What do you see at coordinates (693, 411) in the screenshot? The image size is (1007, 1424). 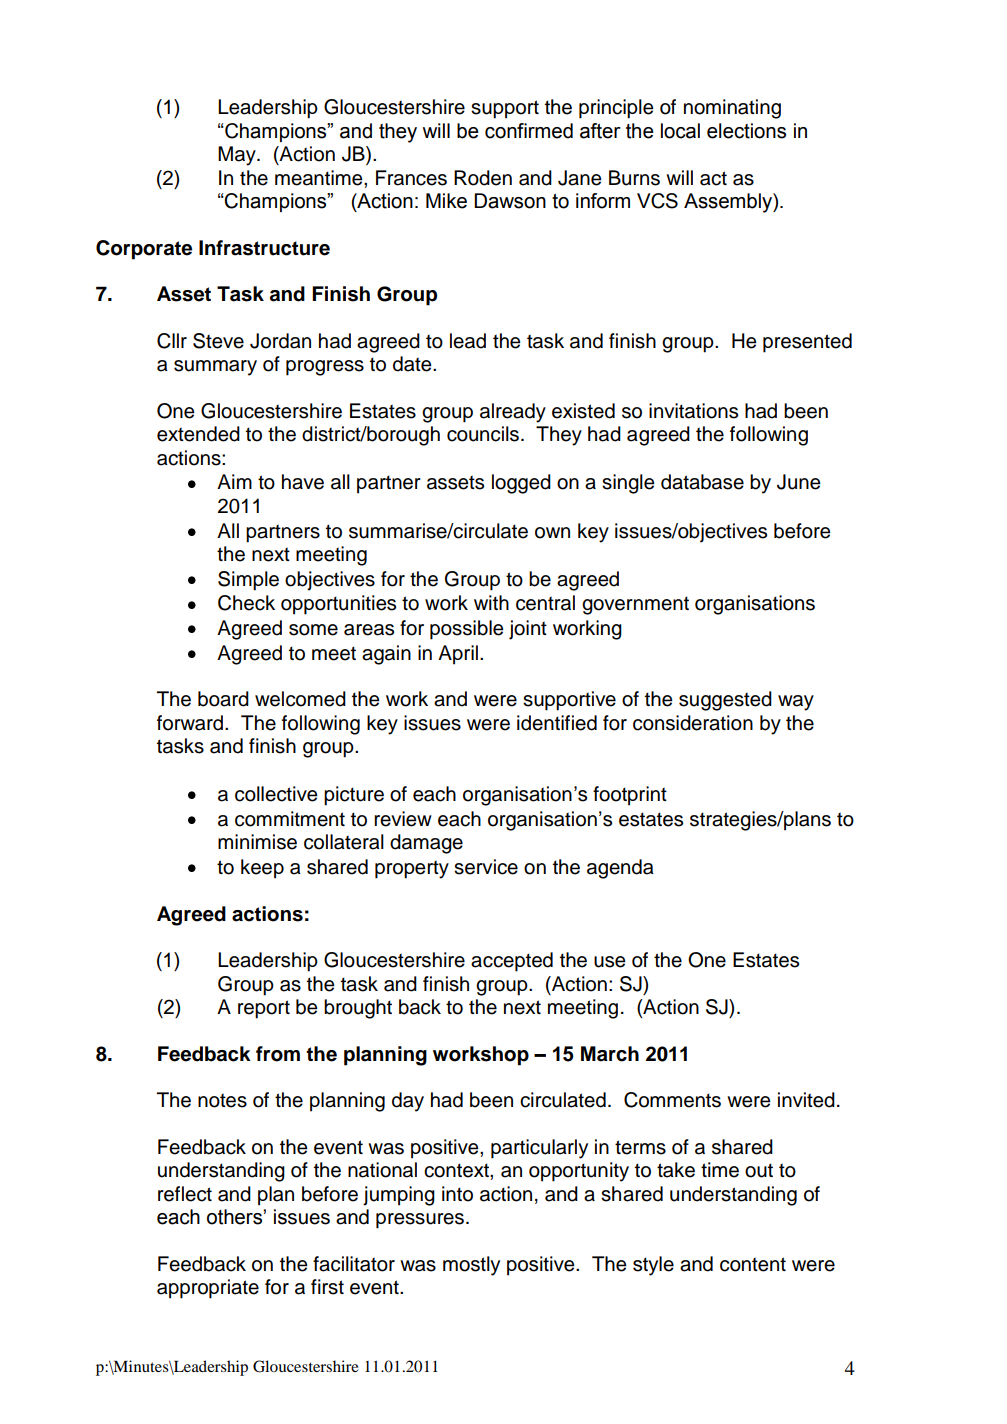 I see `invitations` at bounding box center [693, 411].
